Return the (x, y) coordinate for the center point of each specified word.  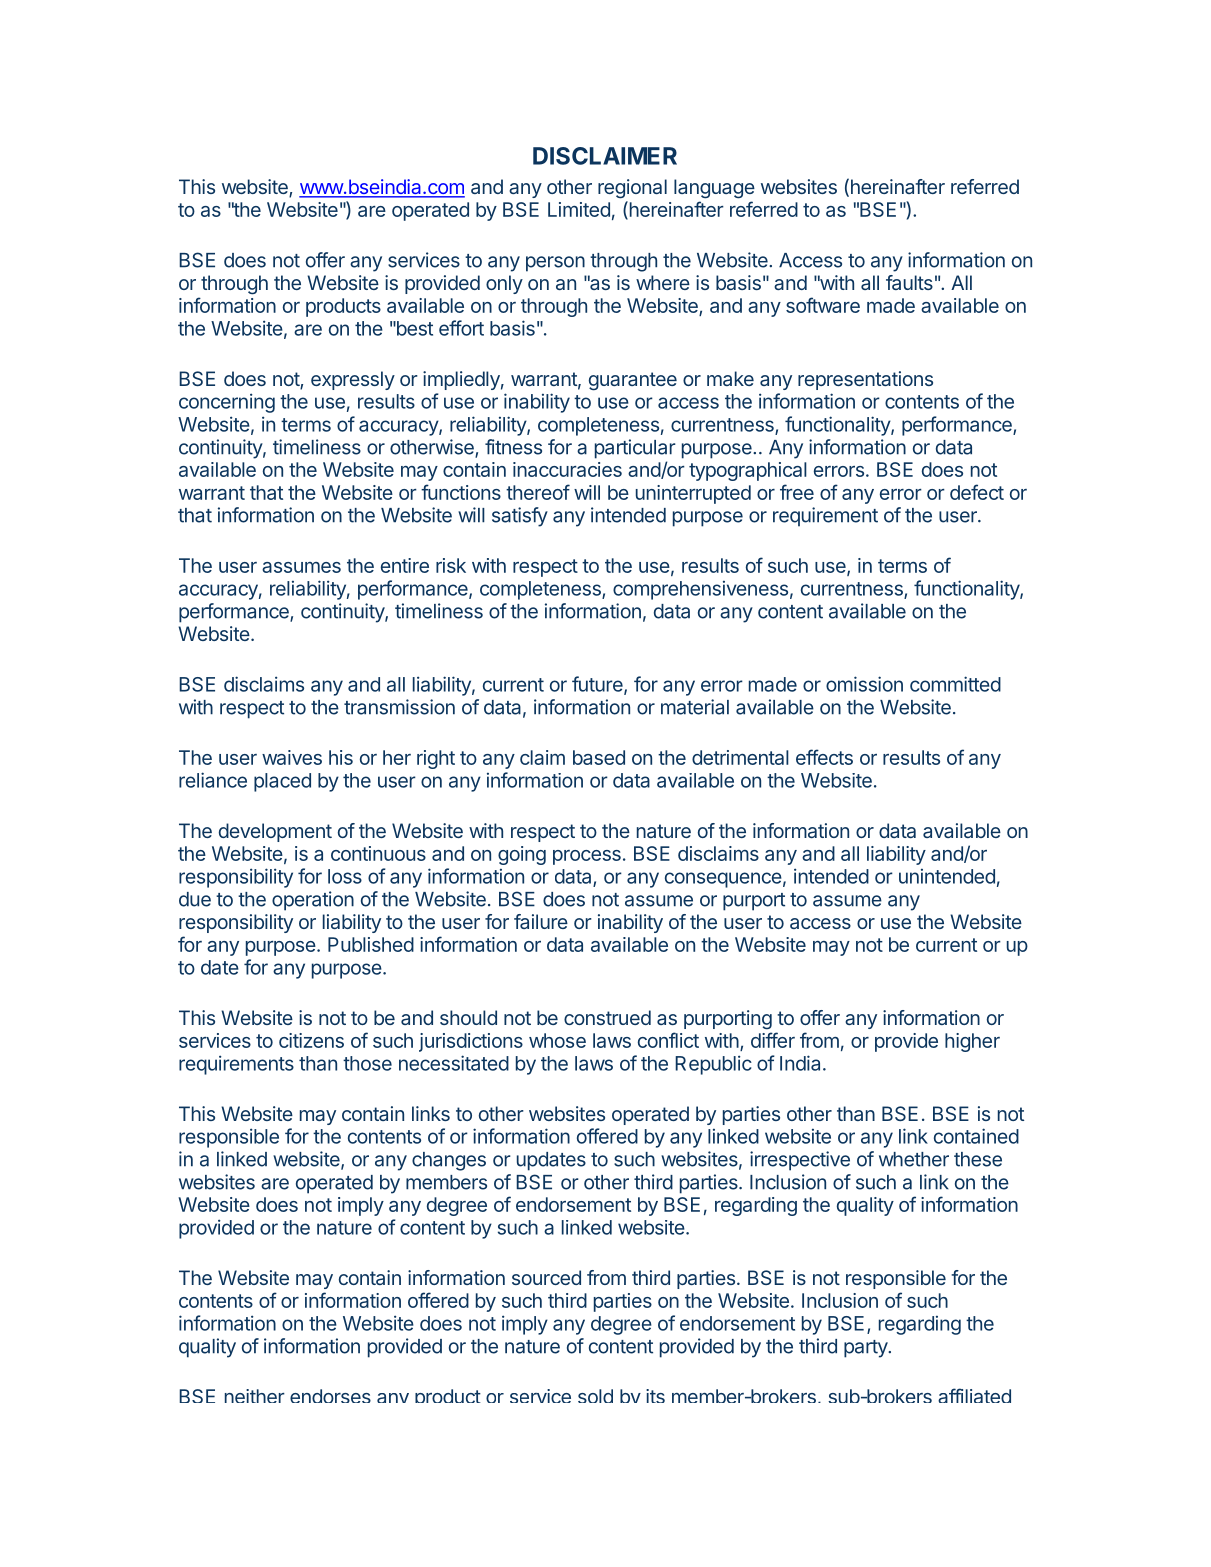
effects (824, 757)
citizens (311, 1040)
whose (557, 1040)
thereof (538, 492)
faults (909, 282)
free (797, 492)
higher (972, 1042)
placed (282, 782)
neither (255, 1396)
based (599, 757)
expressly (353, 380)
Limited (579, 209)
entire (405, 565)
